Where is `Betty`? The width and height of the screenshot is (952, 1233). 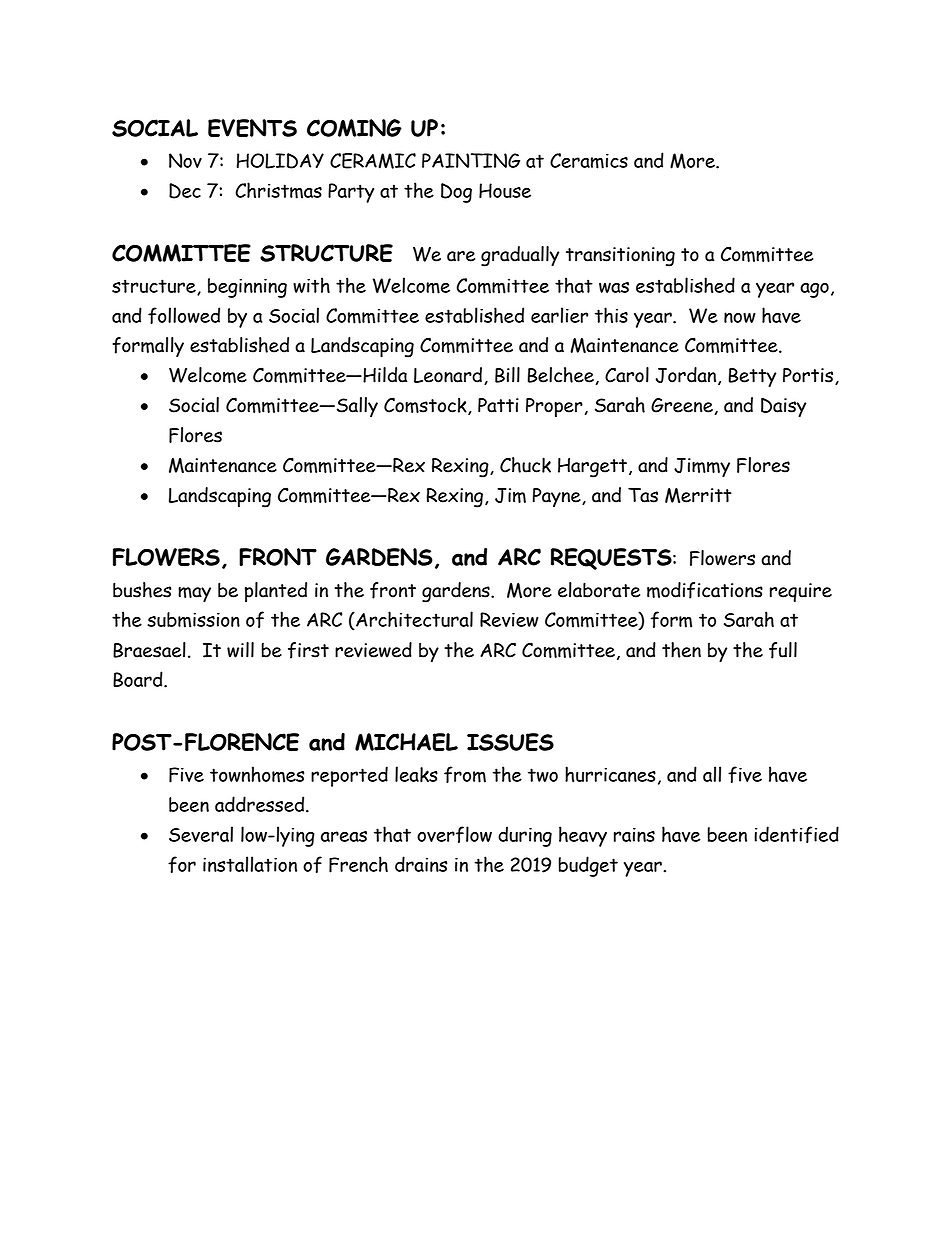
Betty is located at coordinates (752, 378).
